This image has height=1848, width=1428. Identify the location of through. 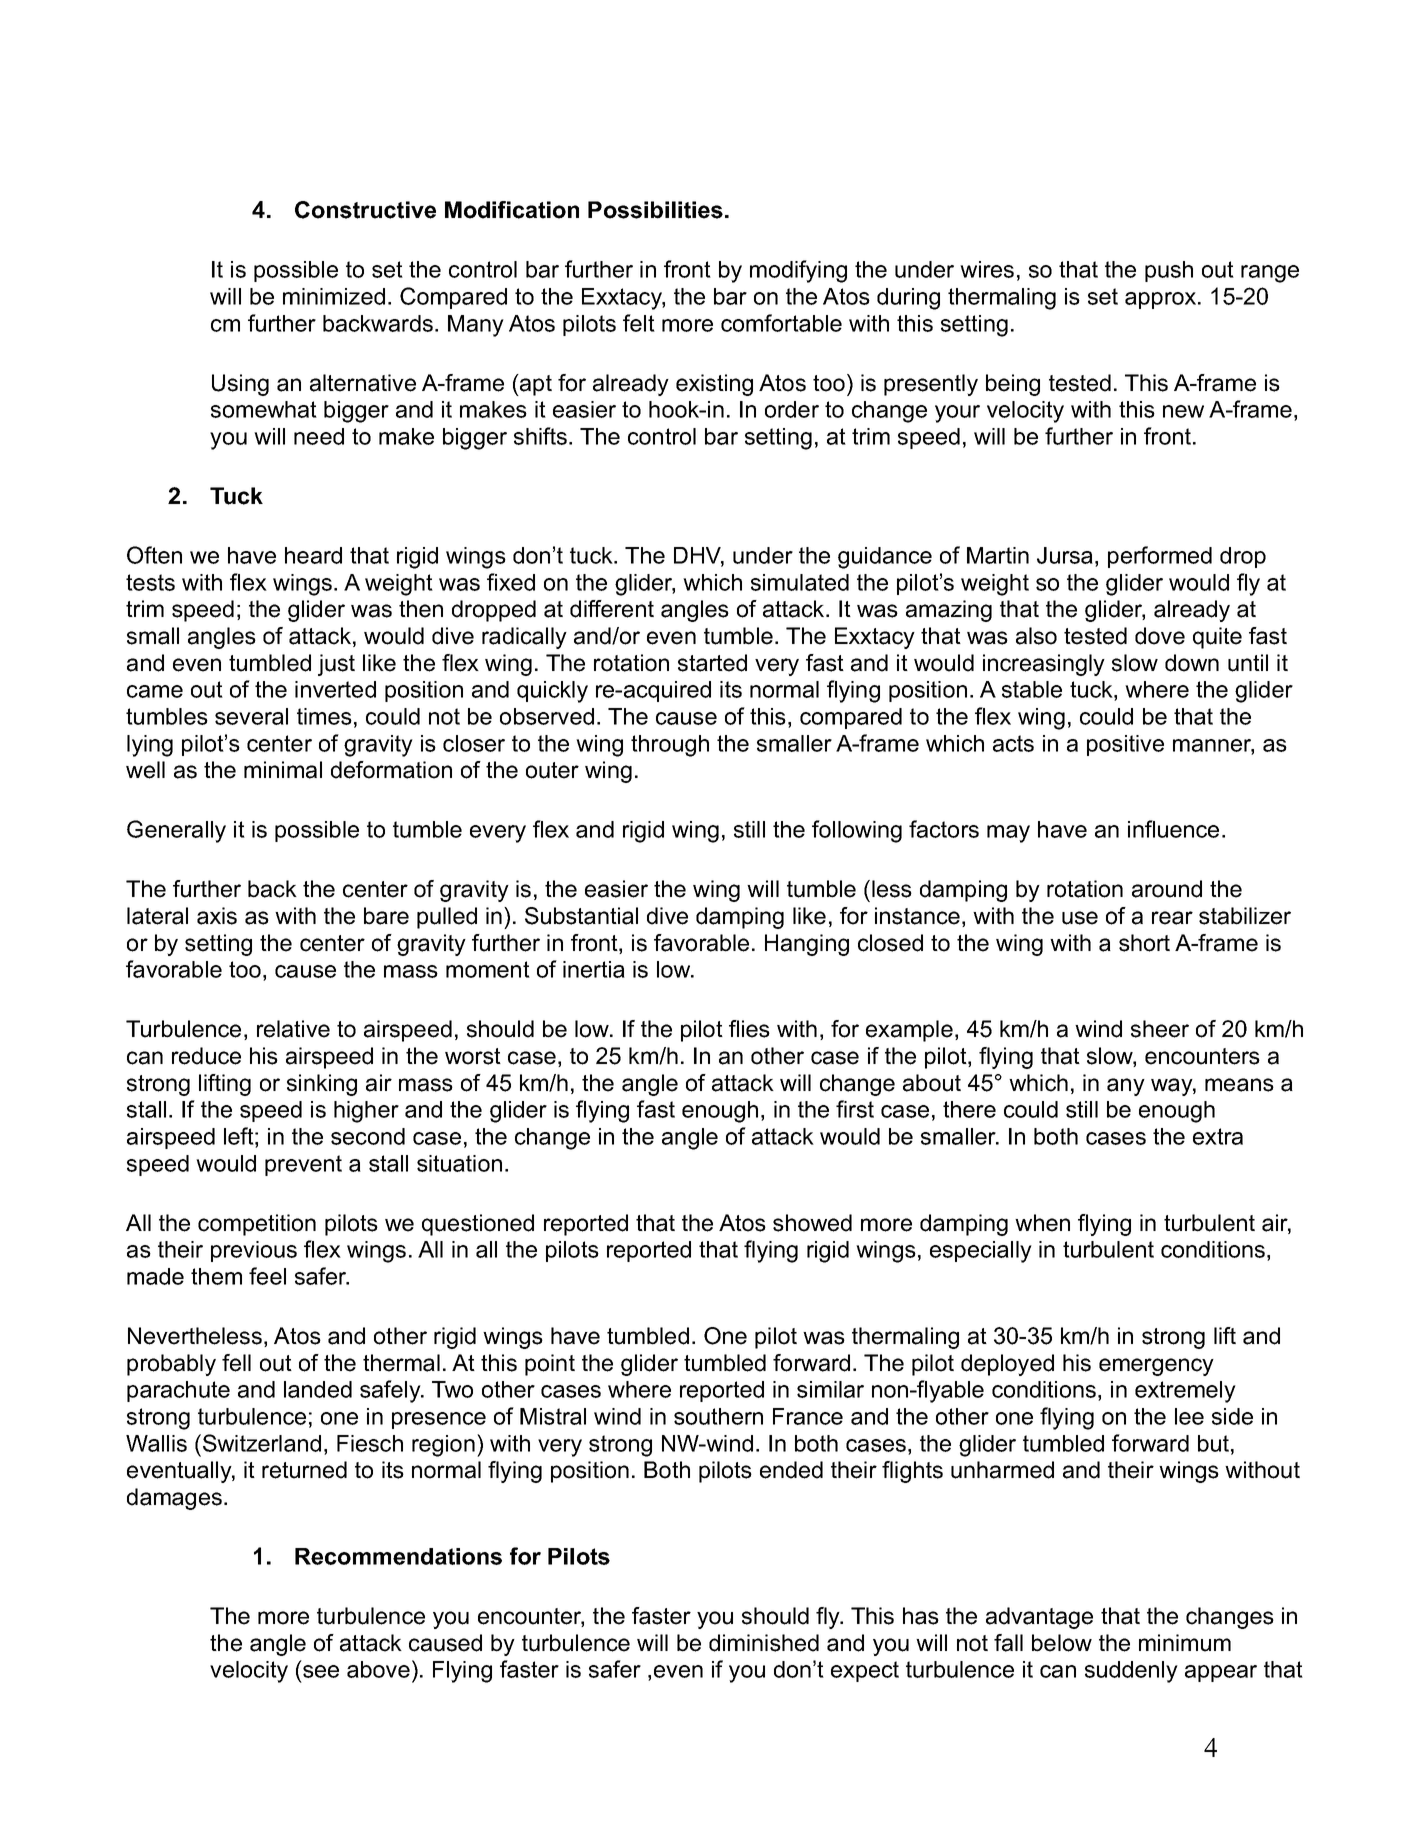
(670, 746).
